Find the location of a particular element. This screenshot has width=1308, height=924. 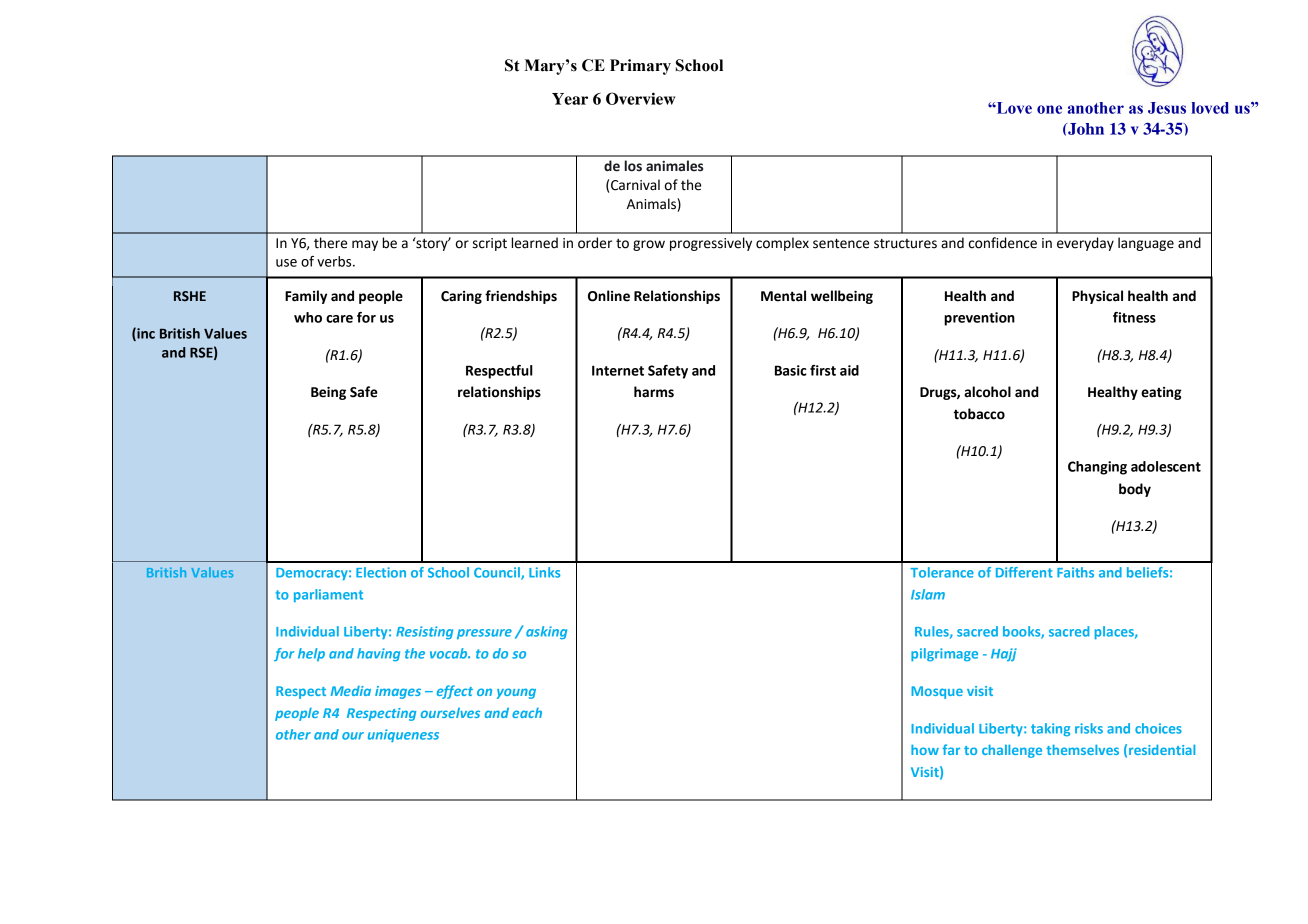

care is located at coordinates (339, 319).
